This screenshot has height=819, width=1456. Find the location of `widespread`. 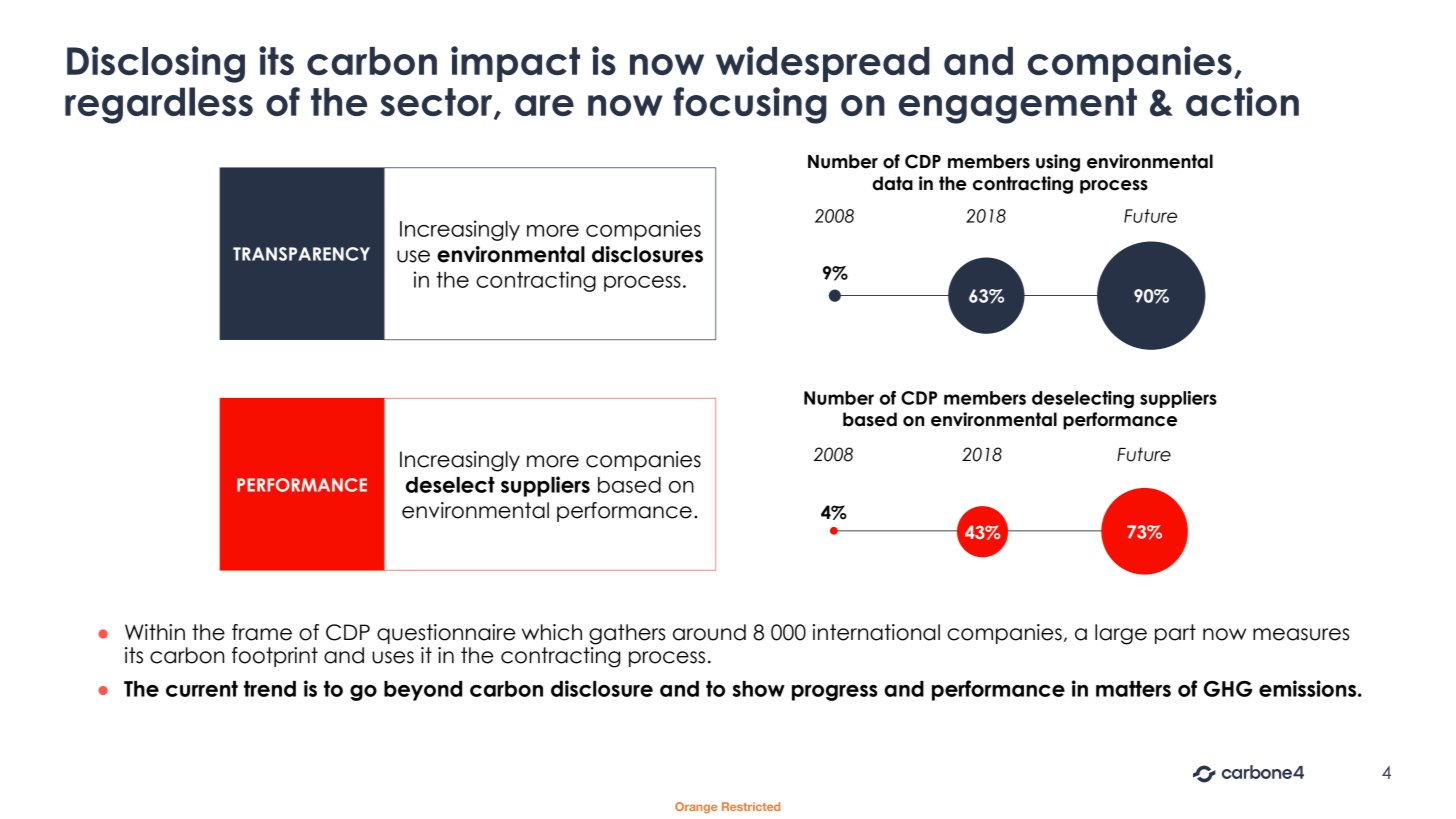

widespread is located at coordinates (823, 64).
